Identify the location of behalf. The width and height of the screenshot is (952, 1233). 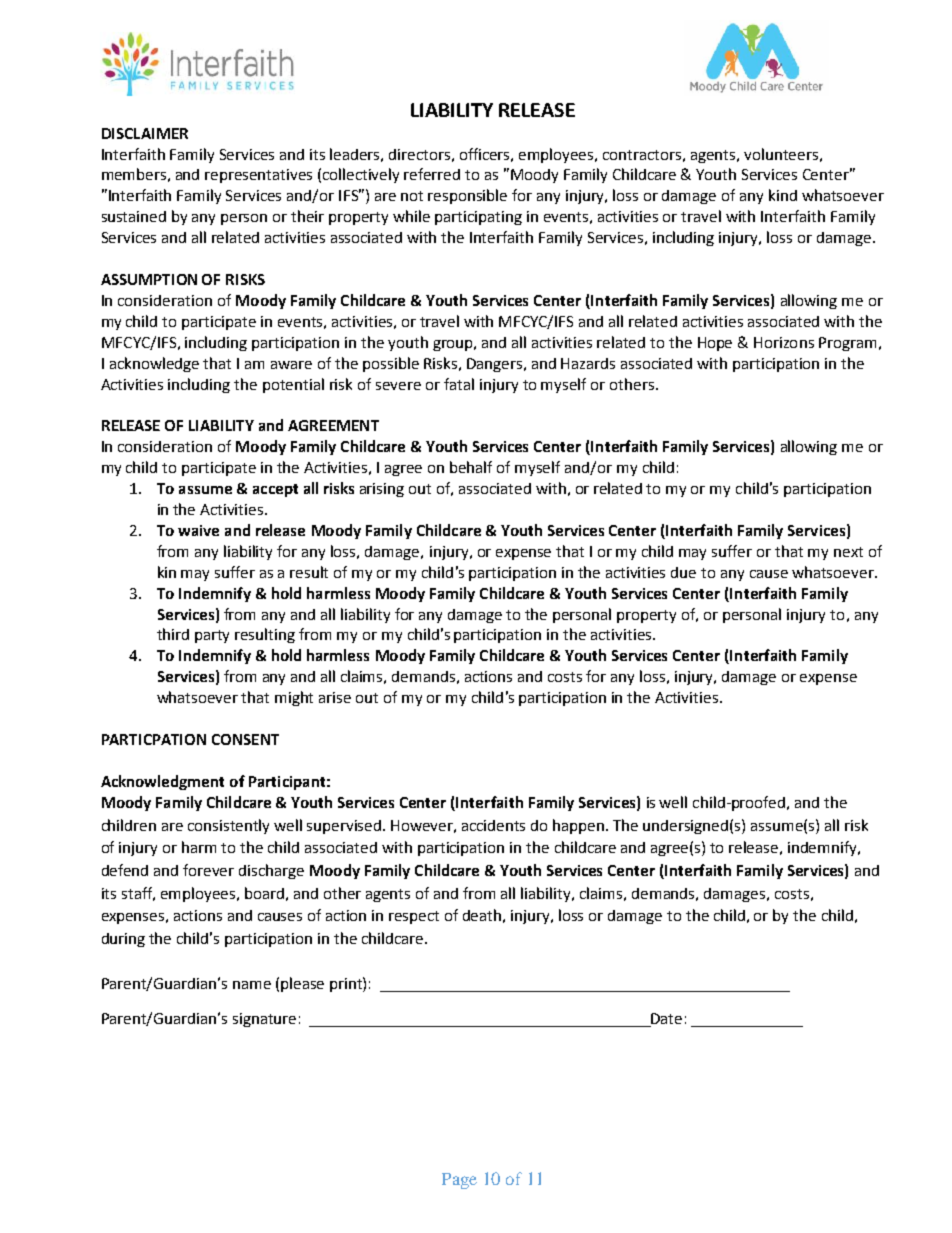
(471, 467).
